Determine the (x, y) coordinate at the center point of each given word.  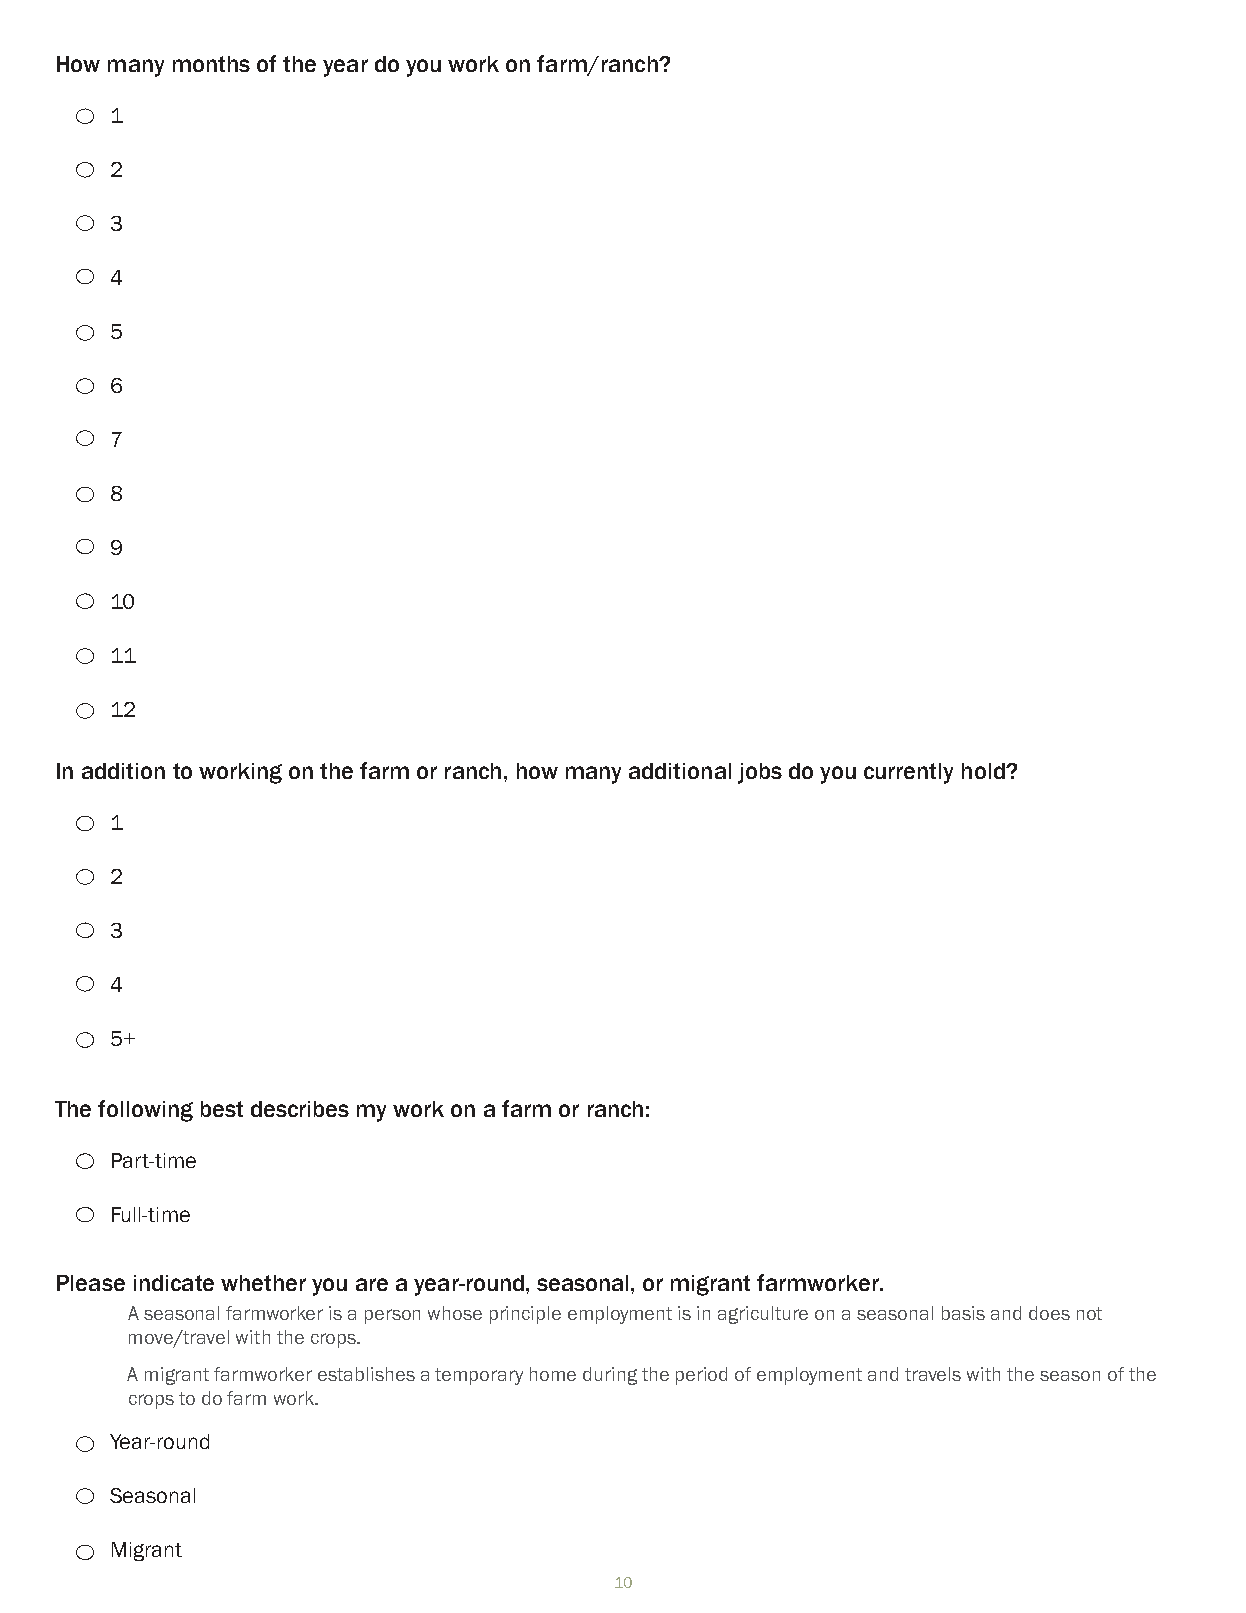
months (211, 64)
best (222, 1109)
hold (984, 771)
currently (908, 773)
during (610, 1376)
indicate (174, 1283)
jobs (760, 773)
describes (300, 1109)
